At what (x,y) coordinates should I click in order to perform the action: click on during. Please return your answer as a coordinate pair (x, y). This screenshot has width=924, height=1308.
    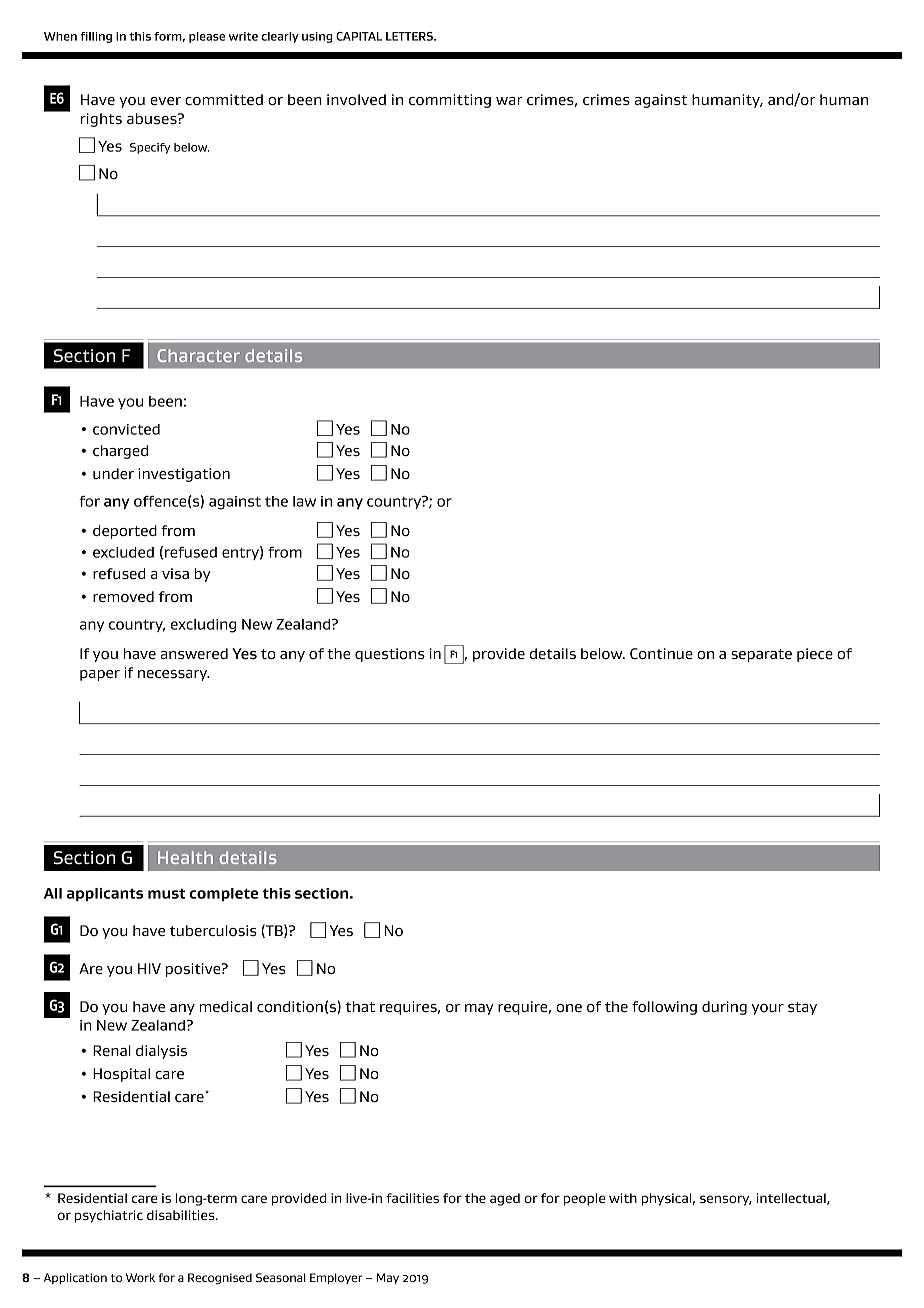
    Looking at the image, I should click on (724, 1008).
